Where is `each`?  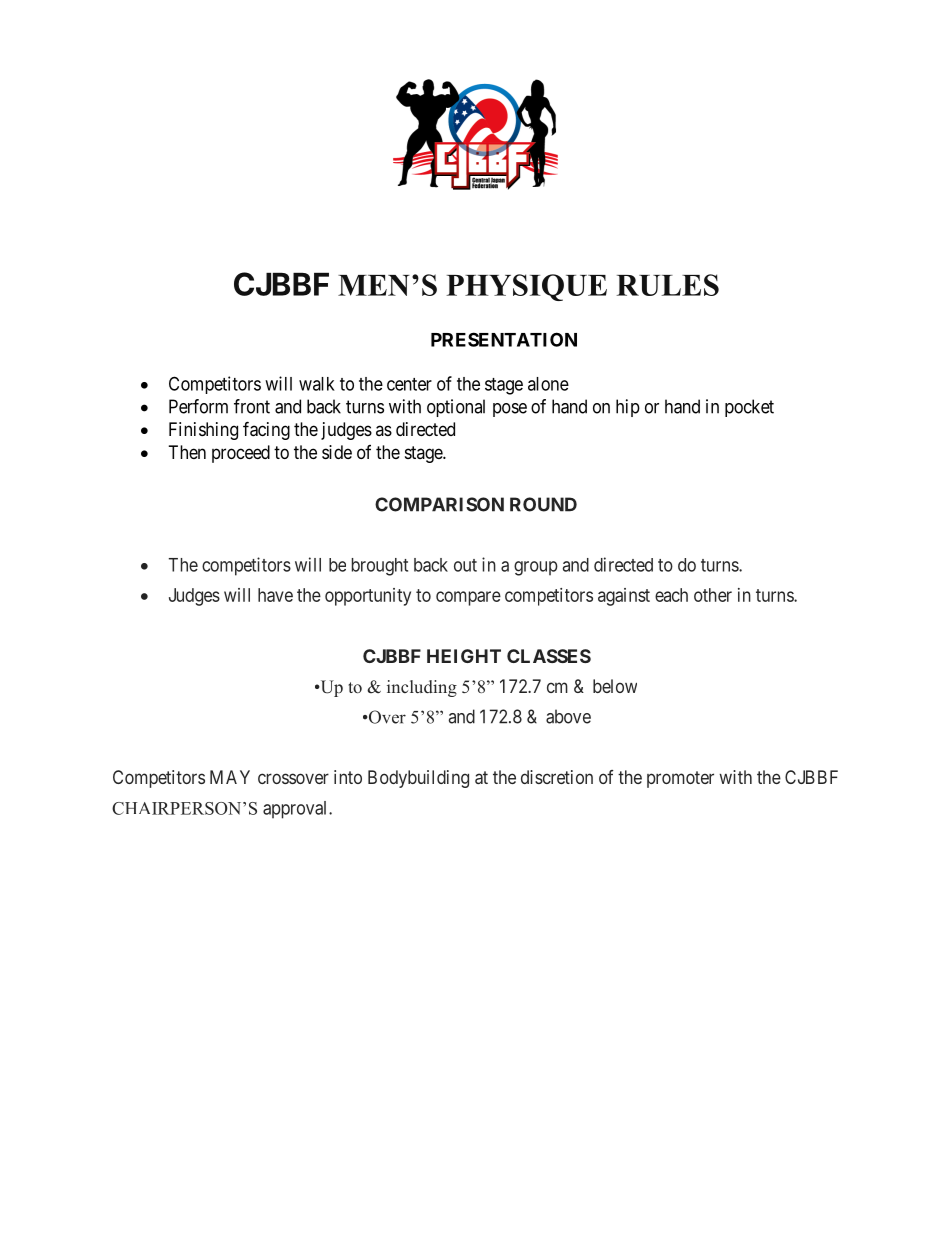 each is located at coordinates (671, 595).
